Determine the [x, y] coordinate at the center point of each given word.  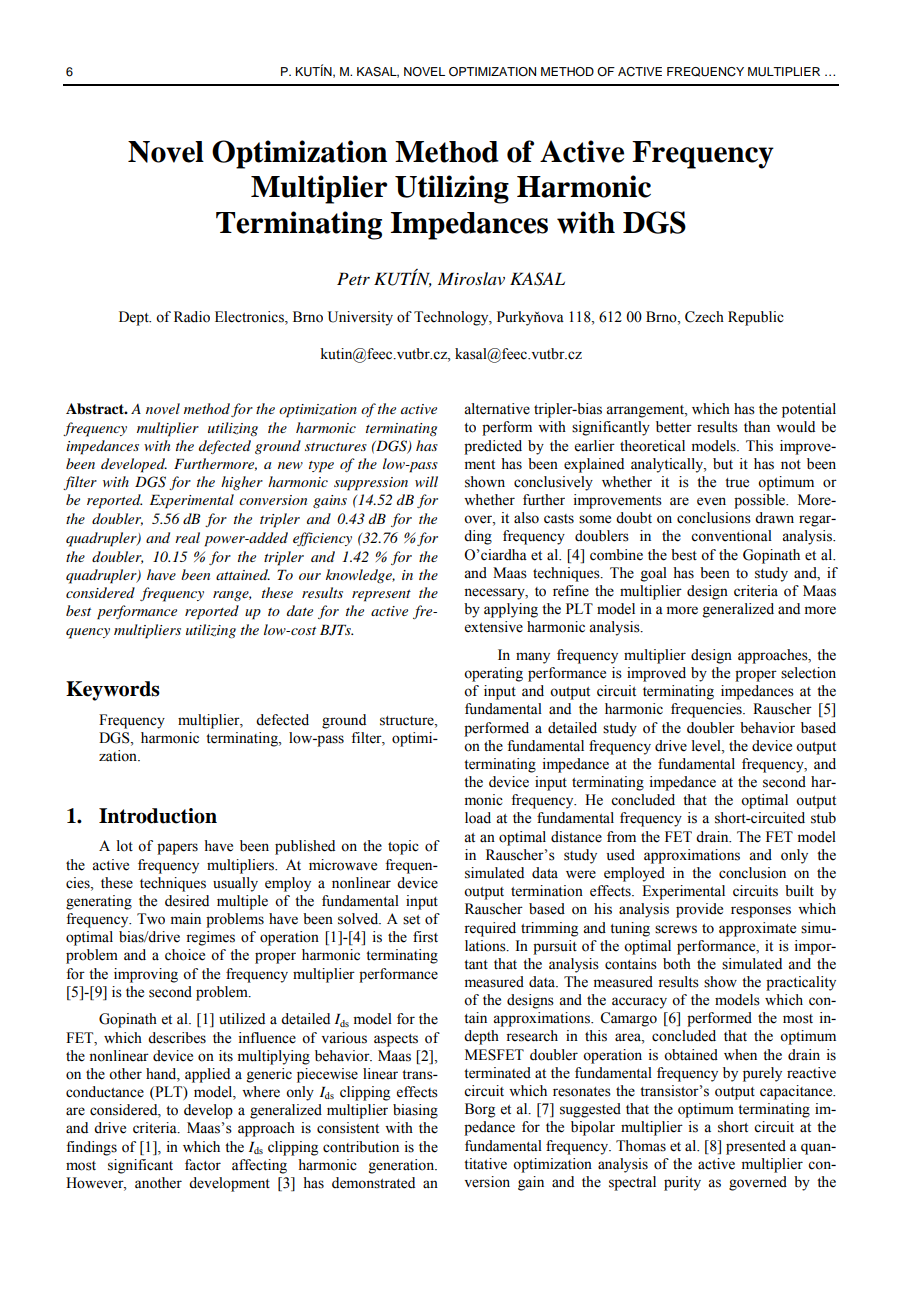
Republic [756, 318]
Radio [192, 317]
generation [403, 1166]
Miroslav [471, 278]
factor [203, 1165]
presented [756, 1147]
